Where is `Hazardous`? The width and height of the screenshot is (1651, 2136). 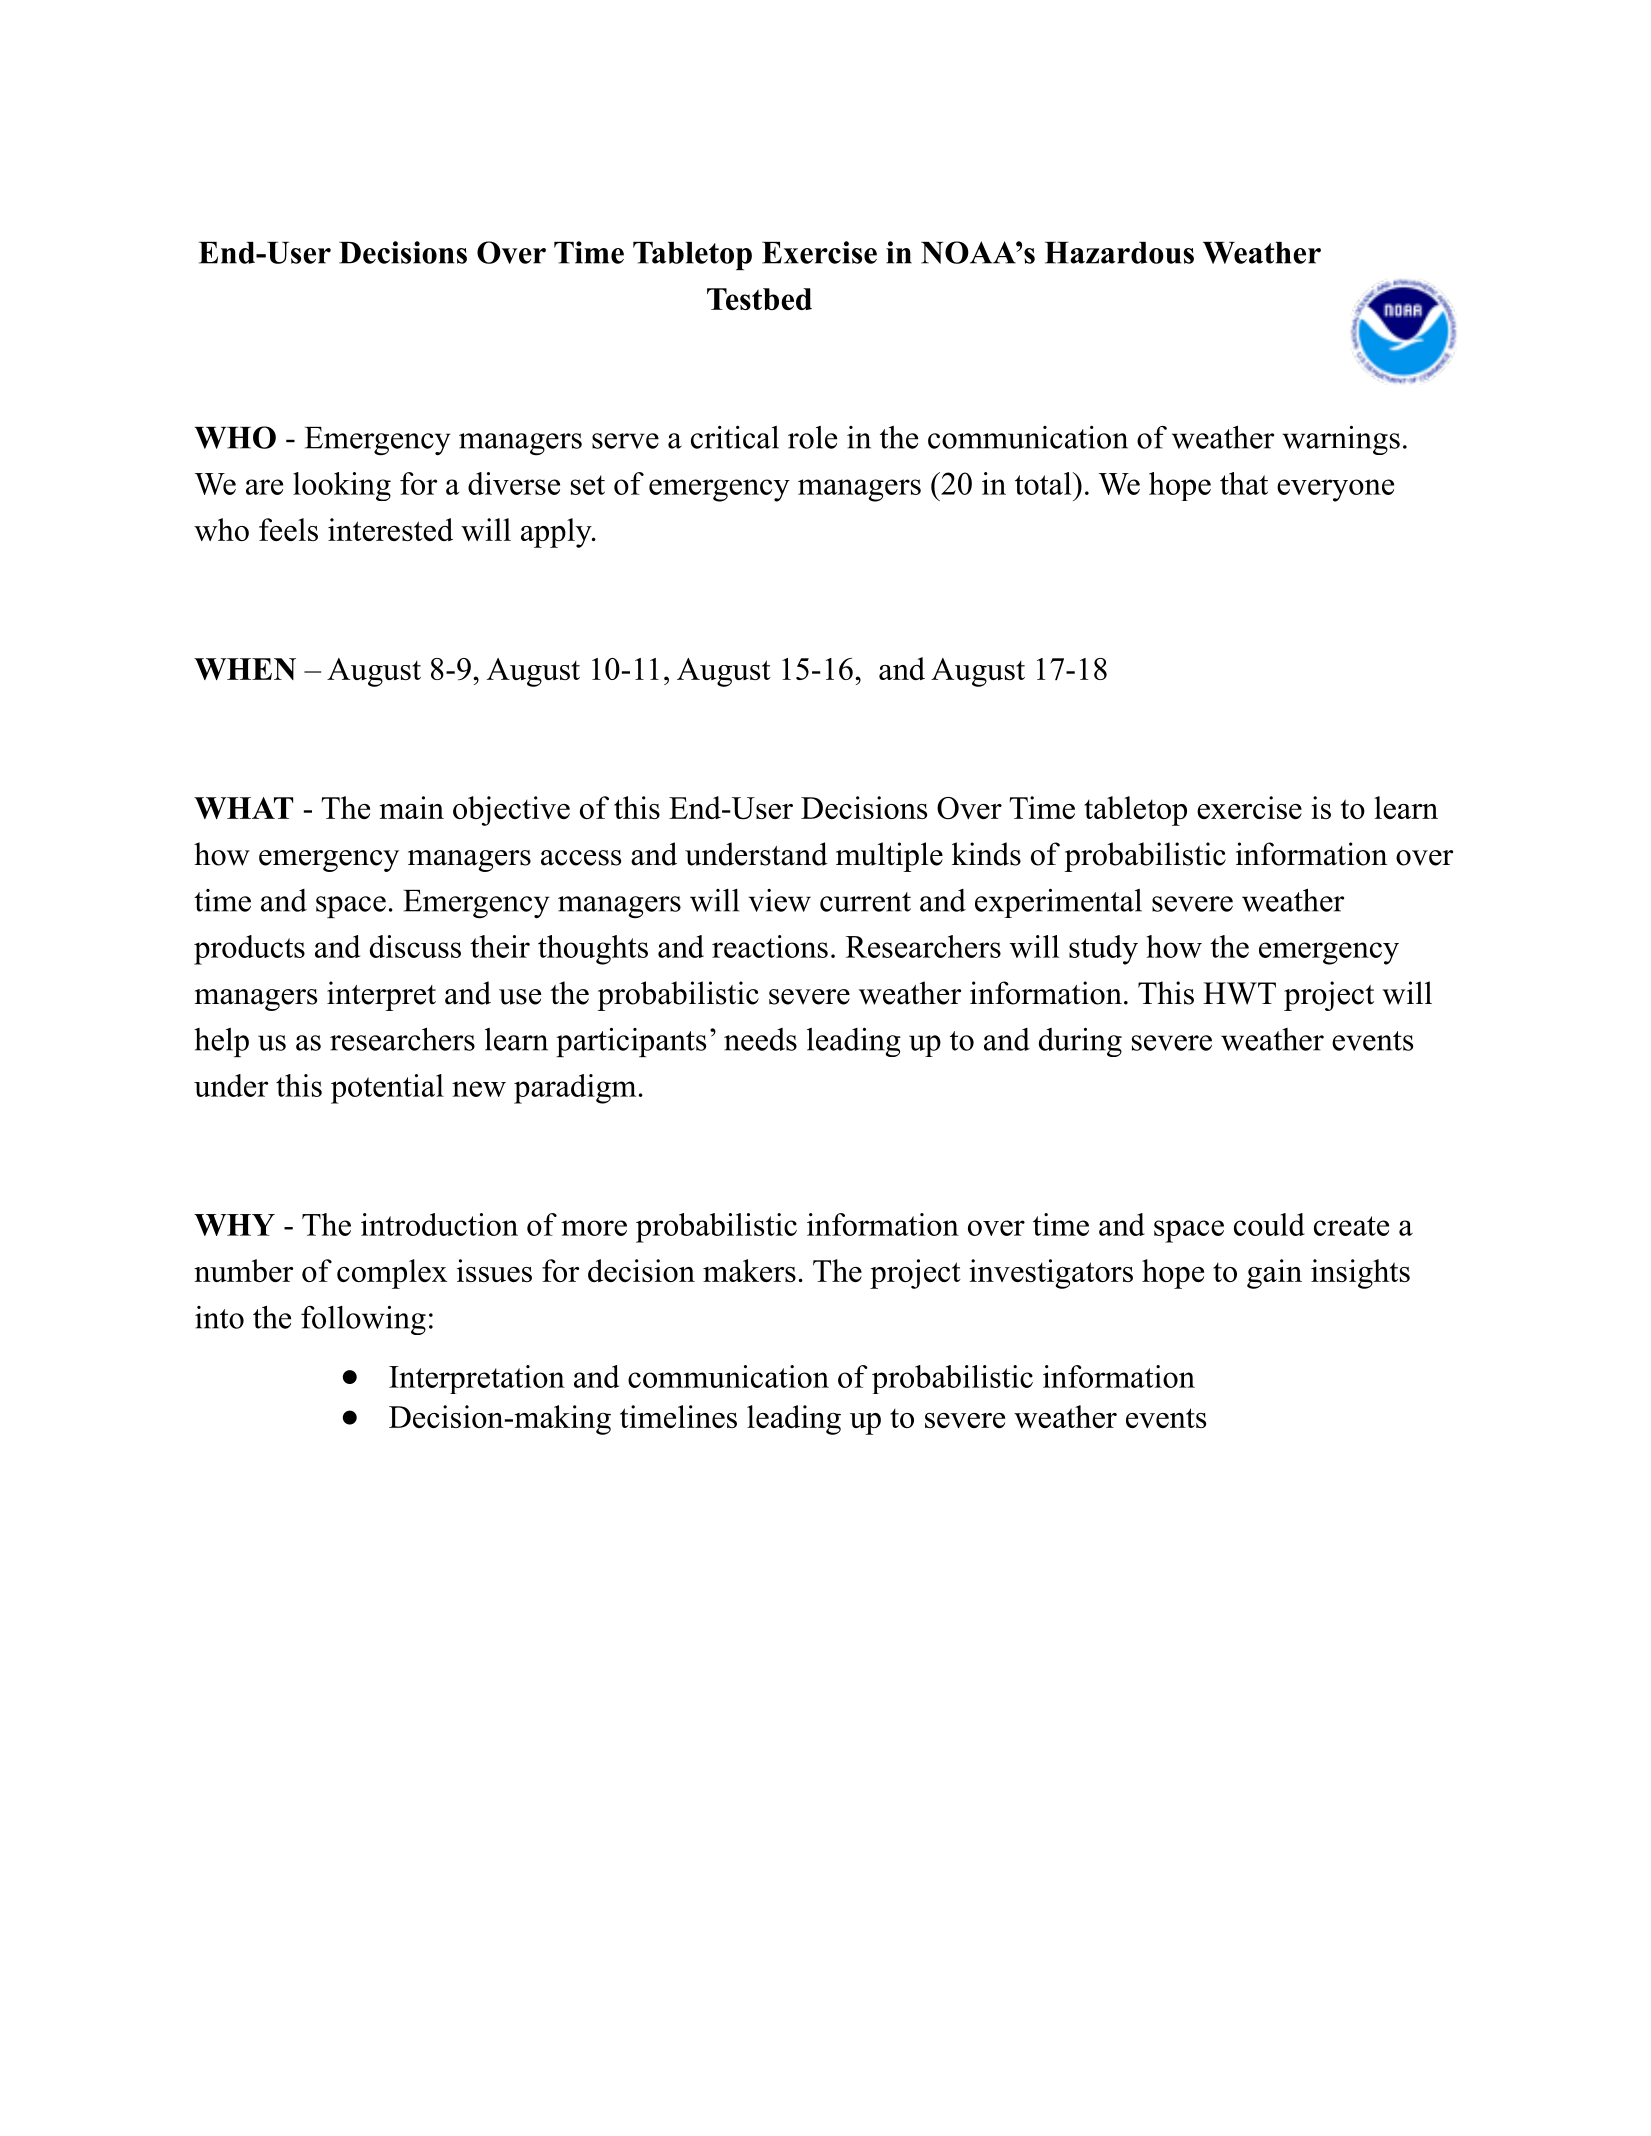 Hazardous is located at coordinates (1119, 253).
